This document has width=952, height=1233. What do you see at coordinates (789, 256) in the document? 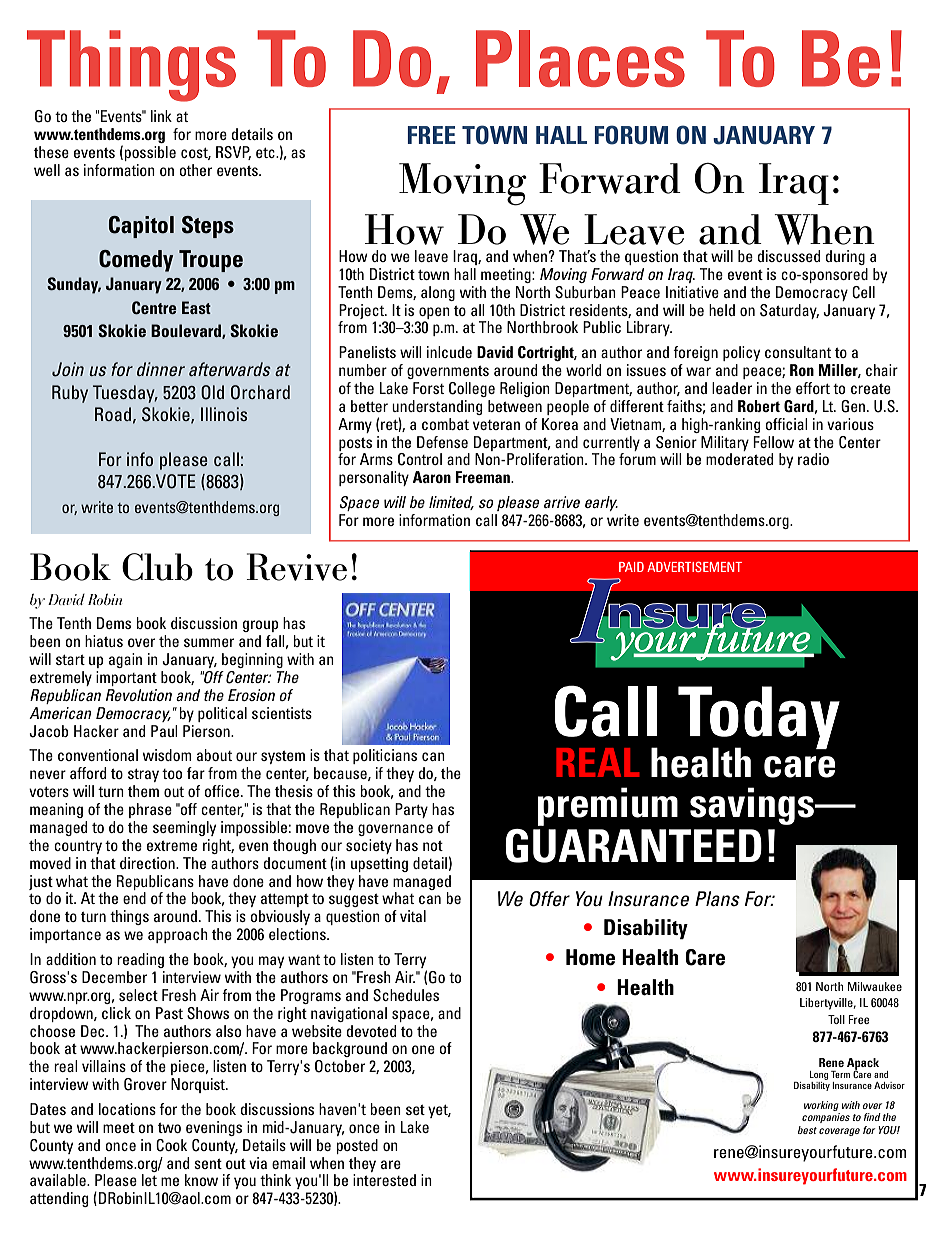
I see `discussed` at bounding box center [789, 256].
